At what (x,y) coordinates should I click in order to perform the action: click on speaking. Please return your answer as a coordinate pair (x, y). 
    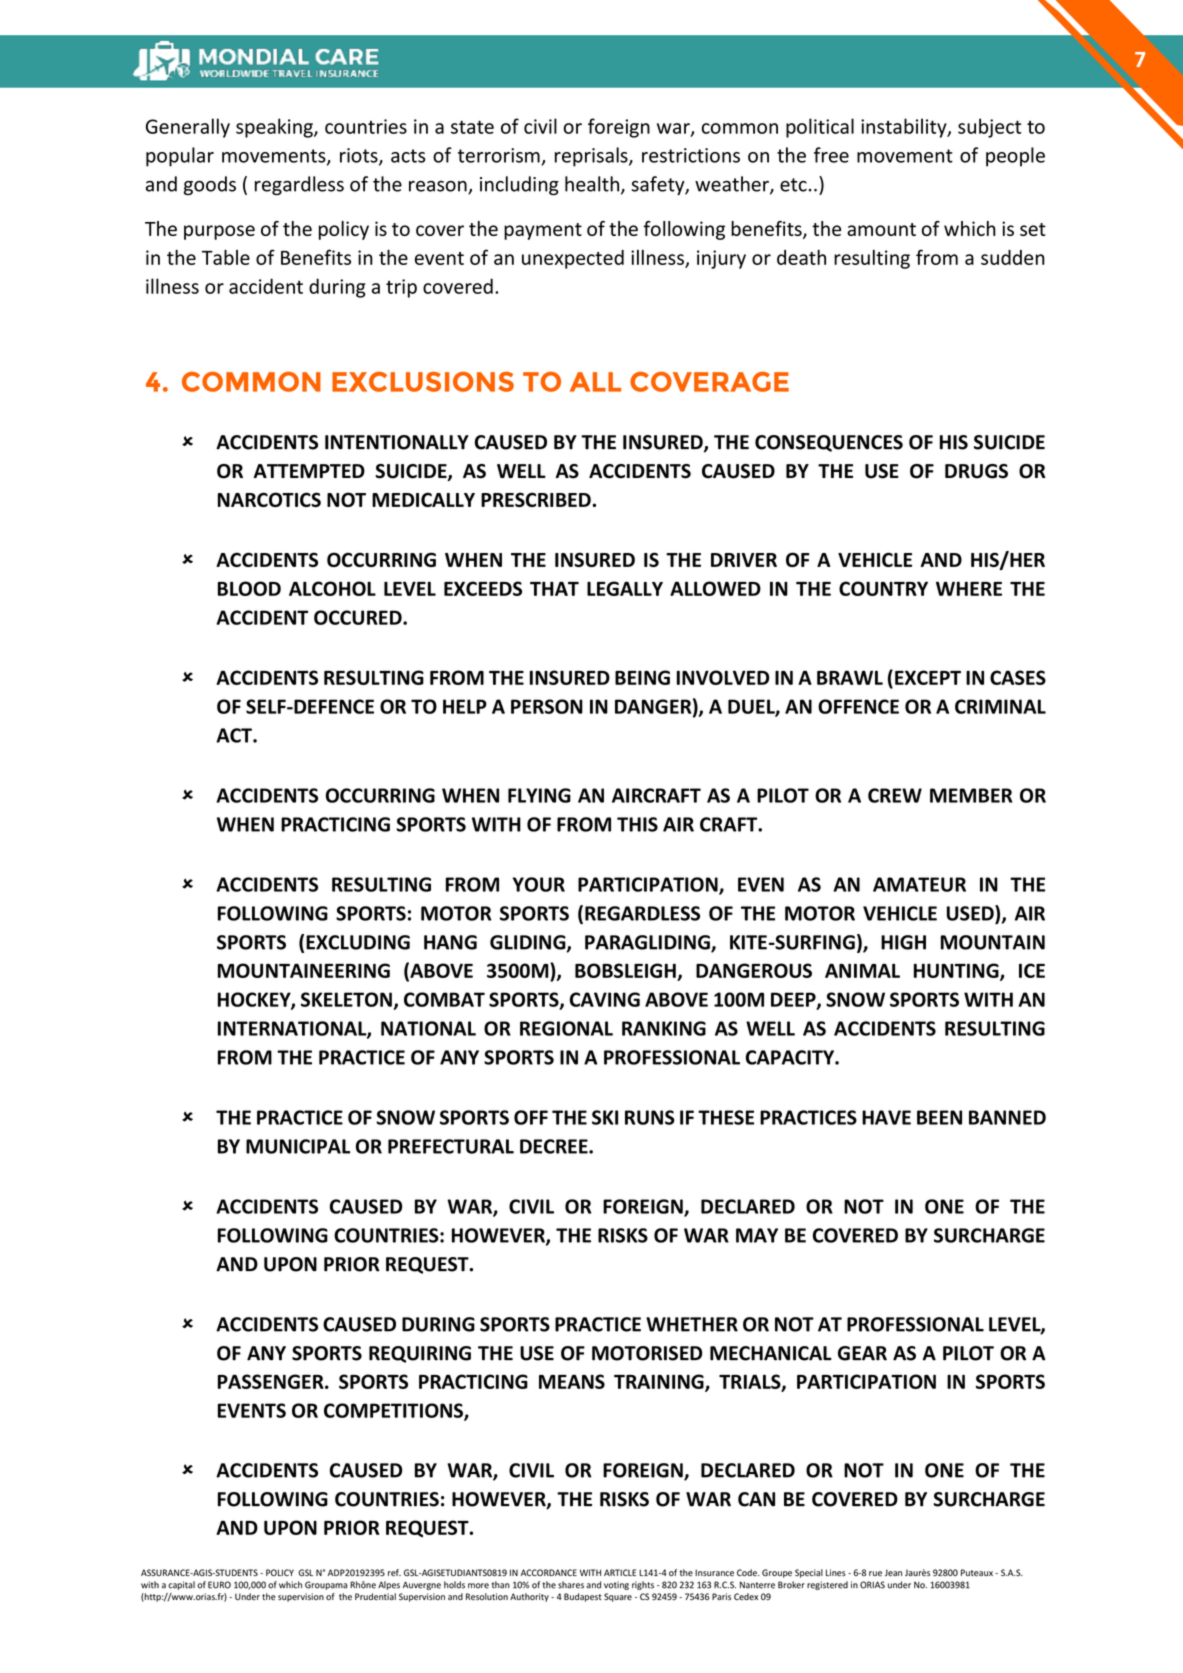
    Looking at the image, I should click on (275, 128).
